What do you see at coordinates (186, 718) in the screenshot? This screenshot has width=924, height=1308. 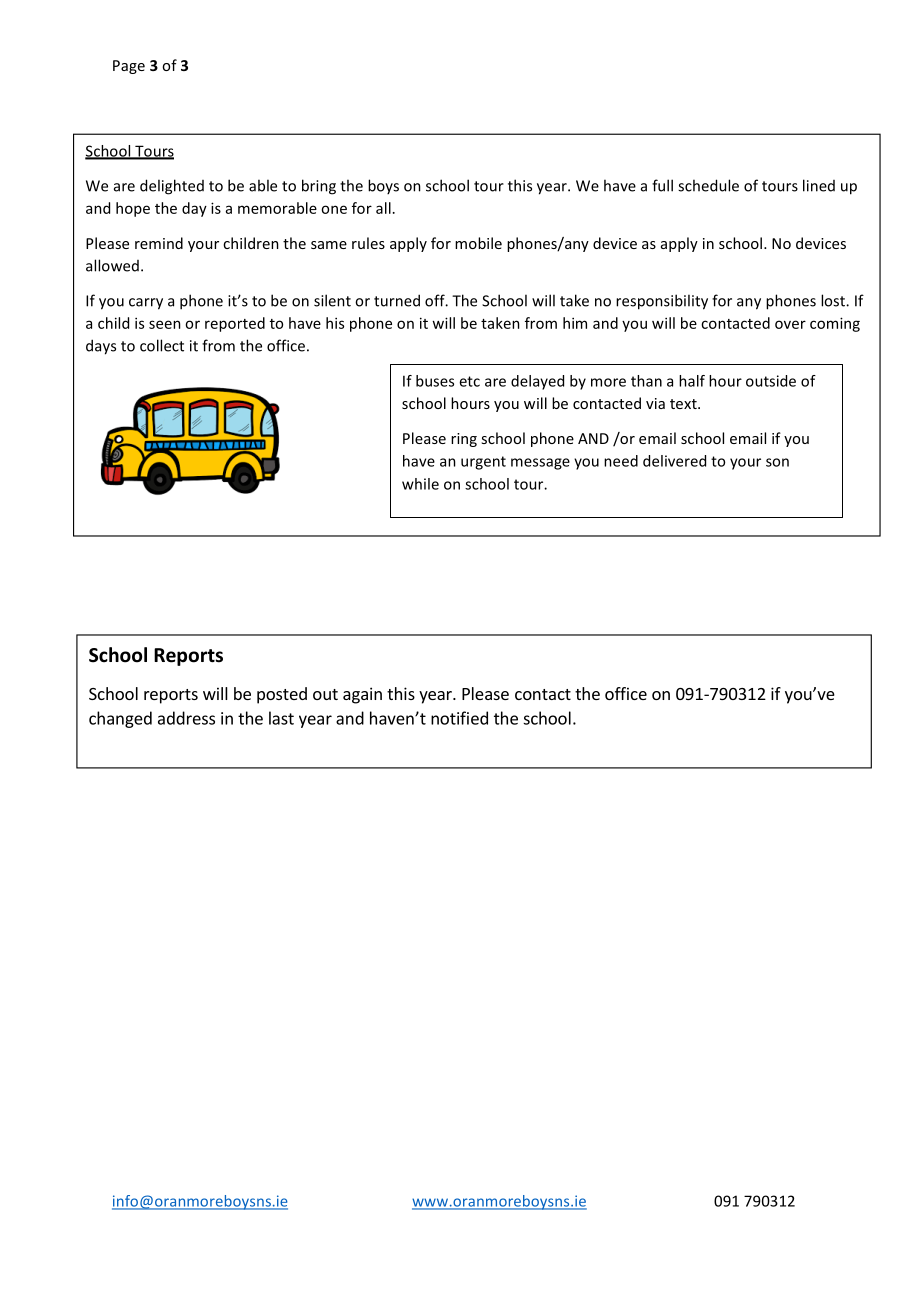 I see `address` at bounding box center [186, 718].
